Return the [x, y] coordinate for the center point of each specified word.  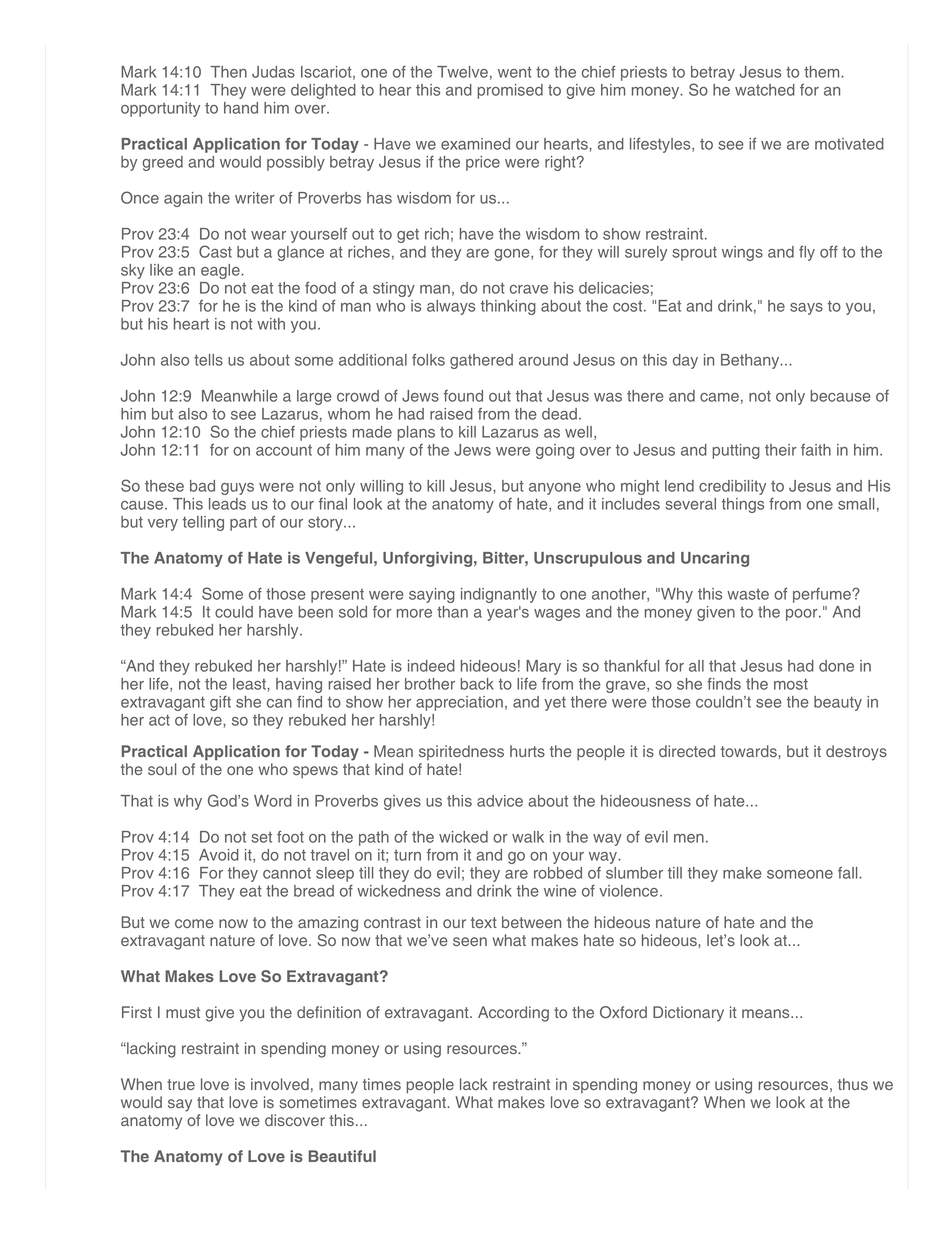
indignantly [499, 595]
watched [765, 90]
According [513, 1014]
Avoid [219, 855]
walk [528, 837]
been [315, 612]
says [806, 309]
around [543, 360]
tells [208, 360]
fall [849, 873]
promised [510, 91]
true [181, 1084]
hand [241, 108]
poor [803, 615]
